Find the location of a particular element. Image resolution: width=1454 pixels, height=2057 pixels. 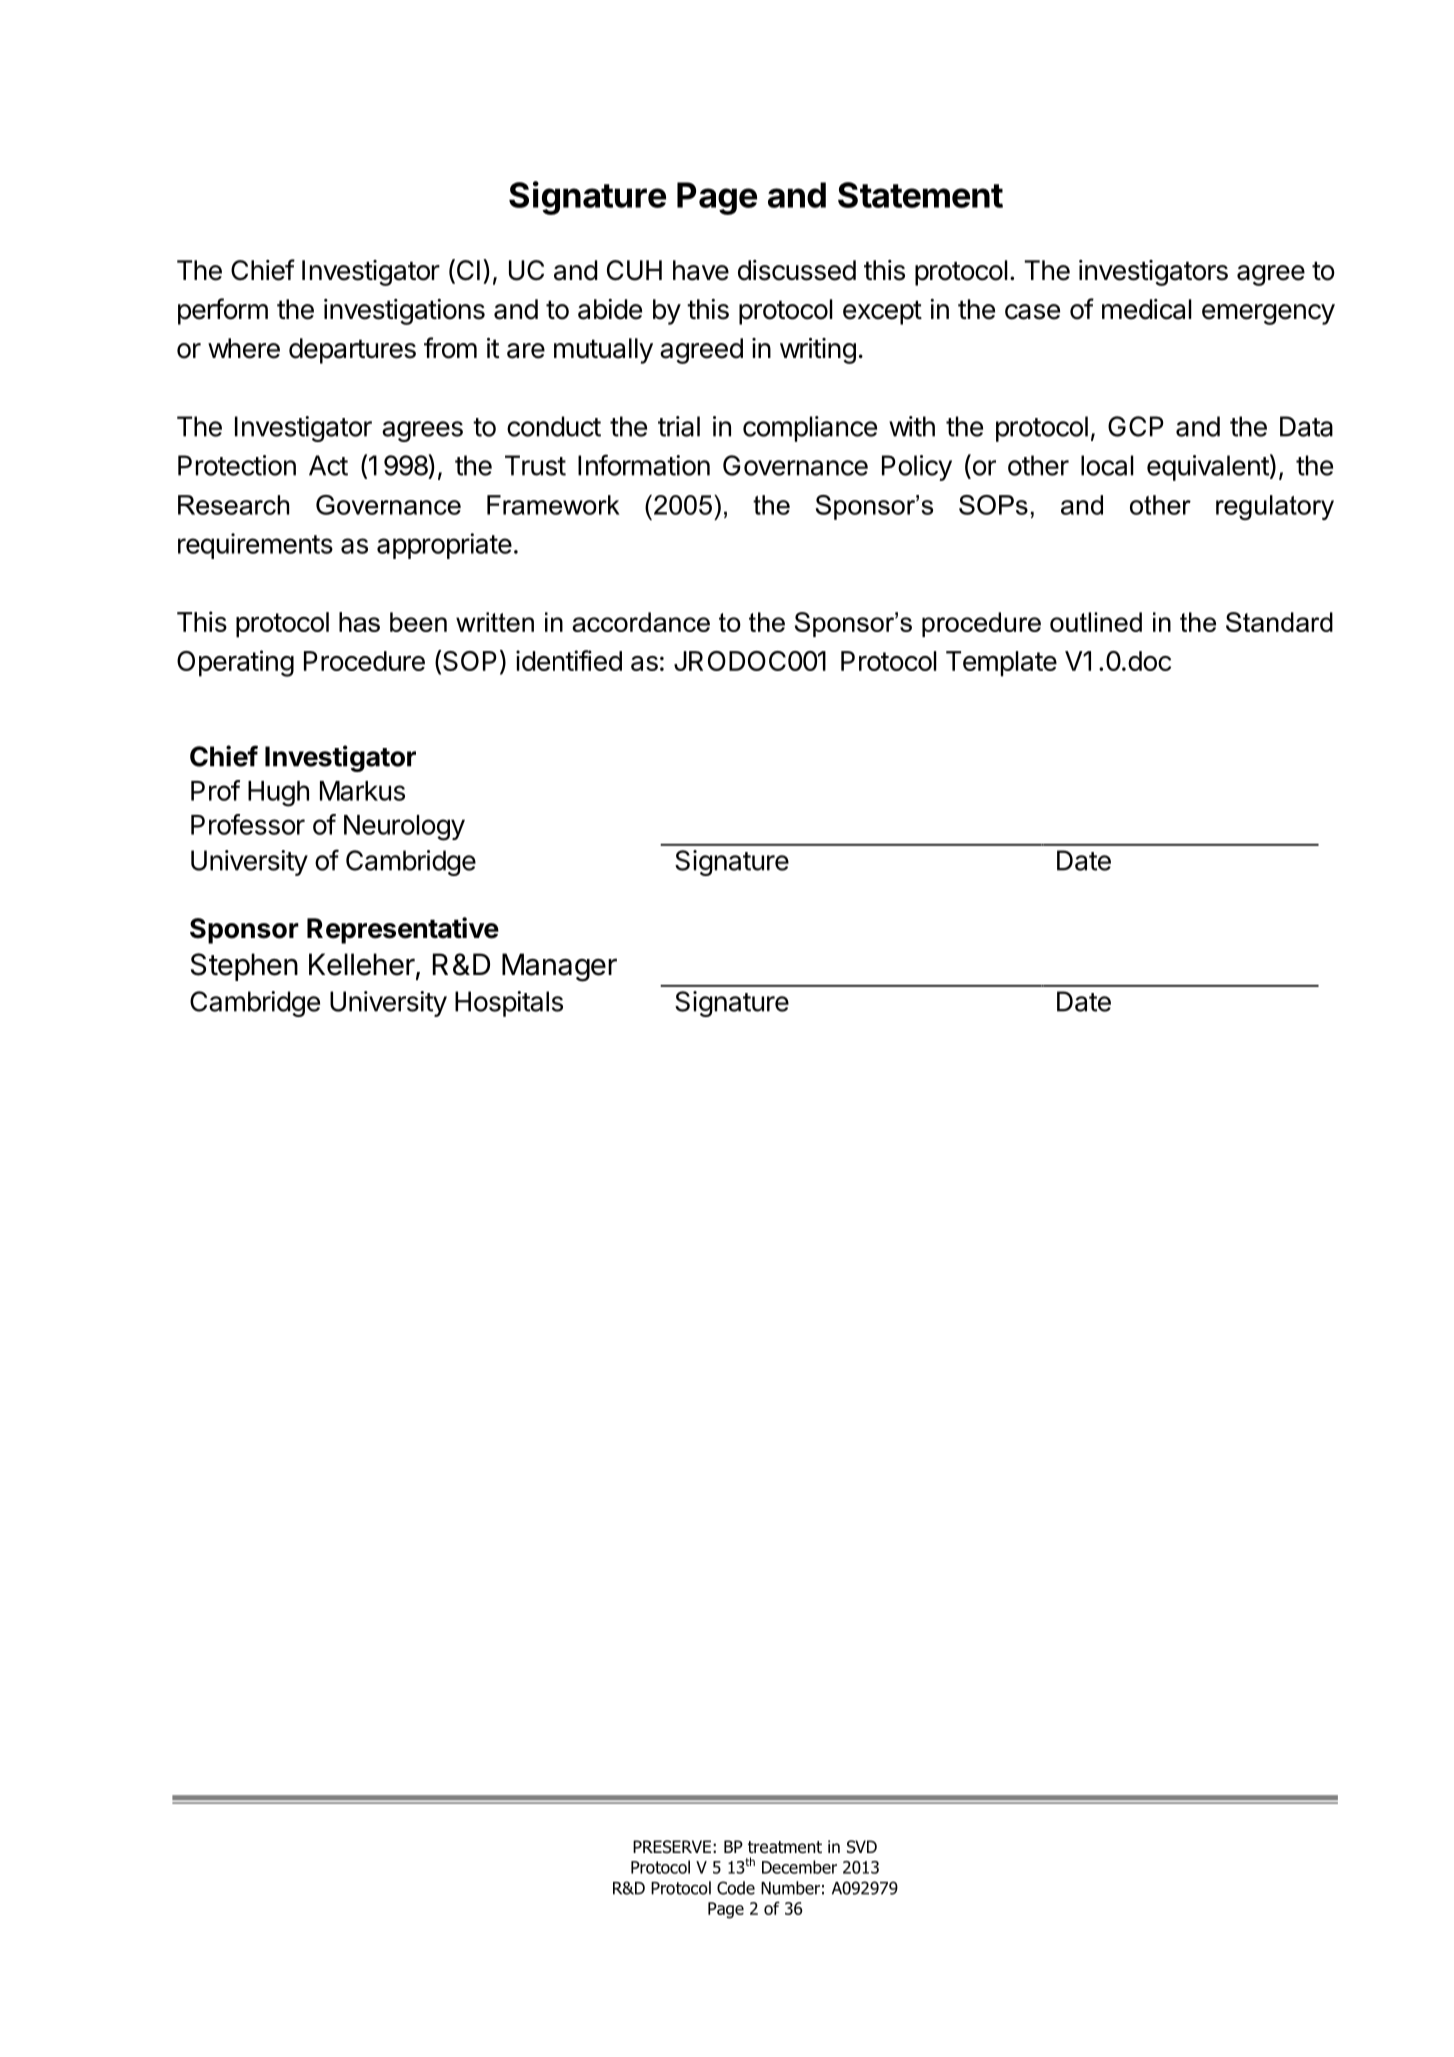

SVD is located at coordinates (862, 1847).
